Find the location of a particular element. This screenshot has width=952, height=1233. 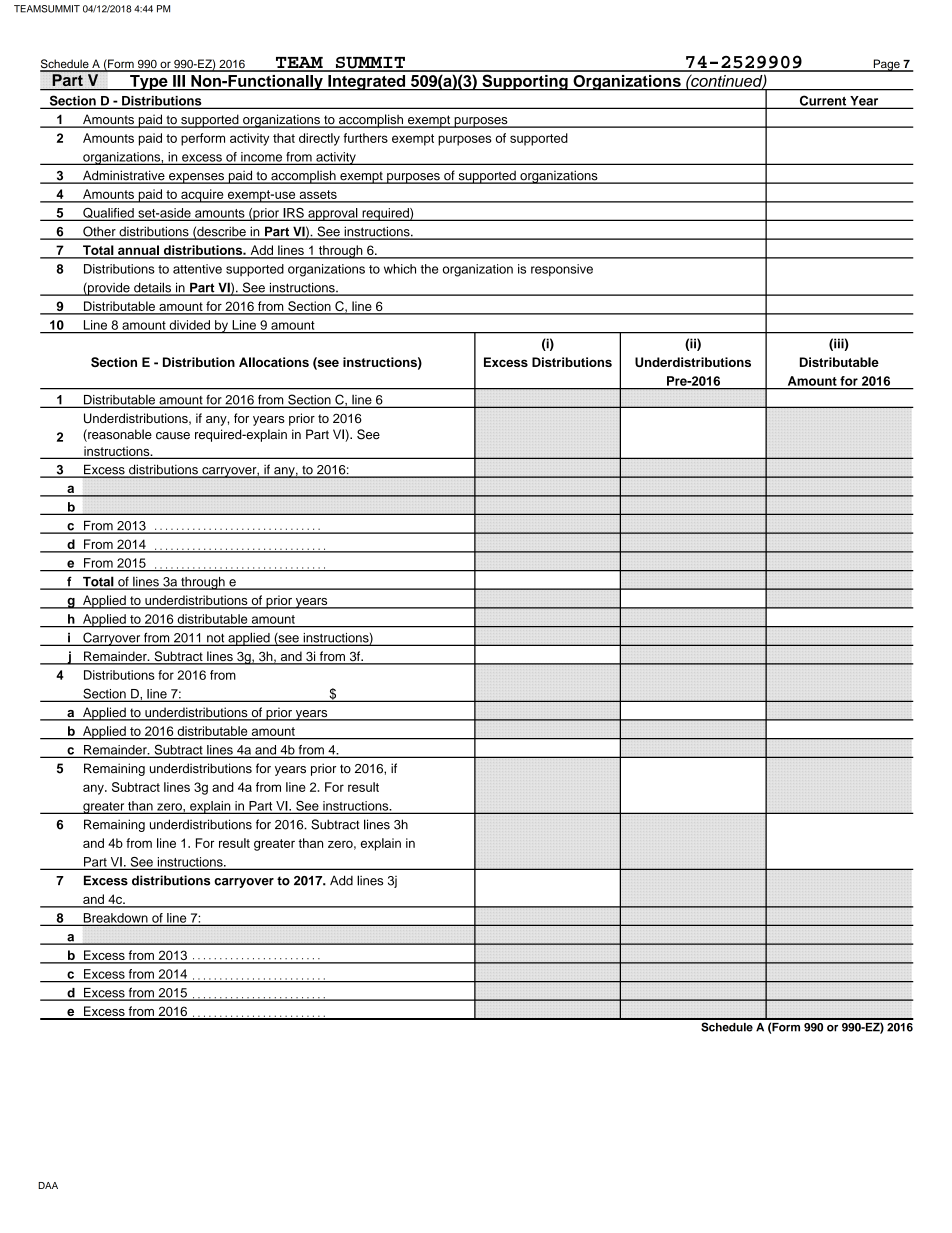

Current is located at coordinates (823, 101).
